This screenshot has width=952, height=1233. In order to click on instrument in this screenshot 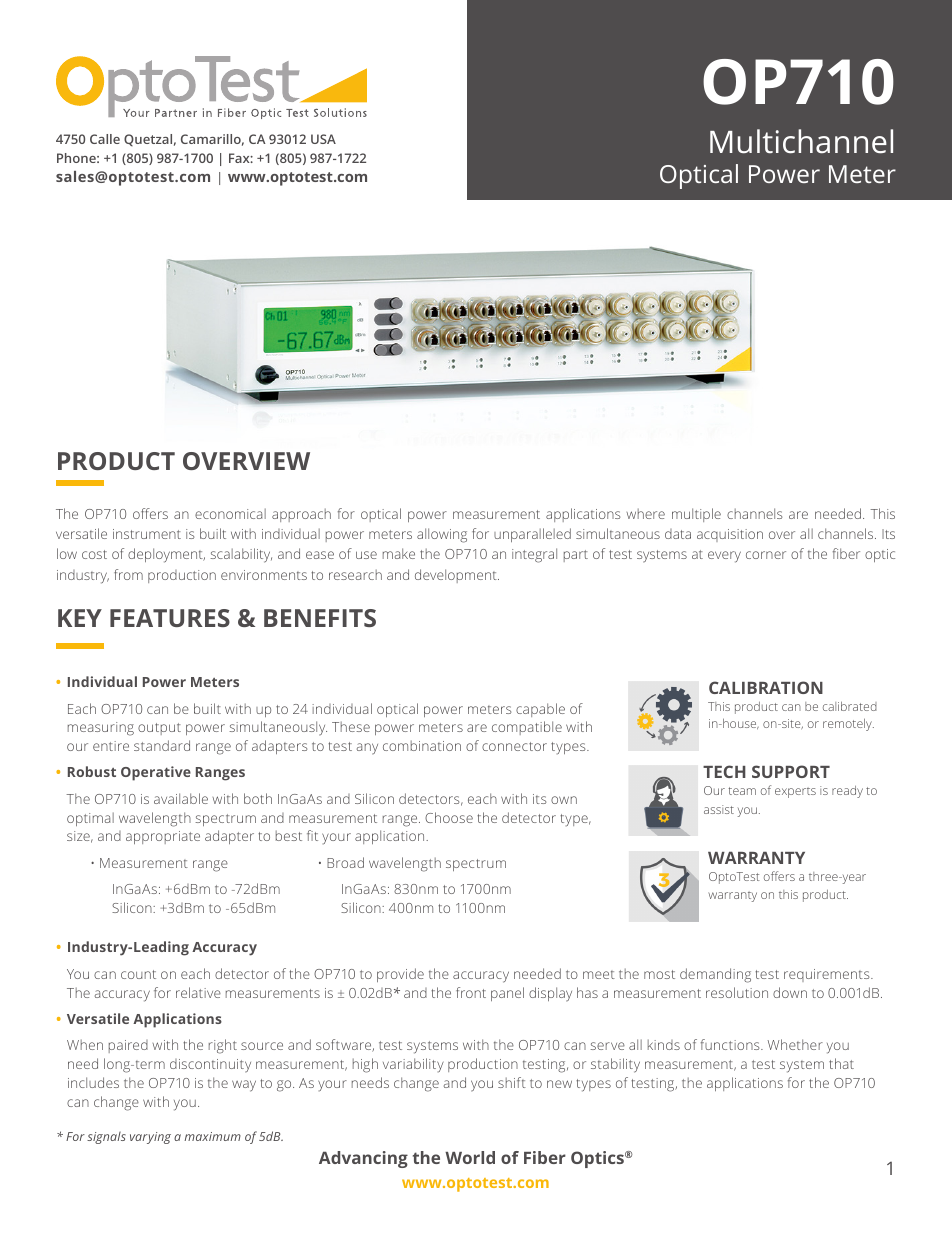, I will do `click(147, 534)`.
